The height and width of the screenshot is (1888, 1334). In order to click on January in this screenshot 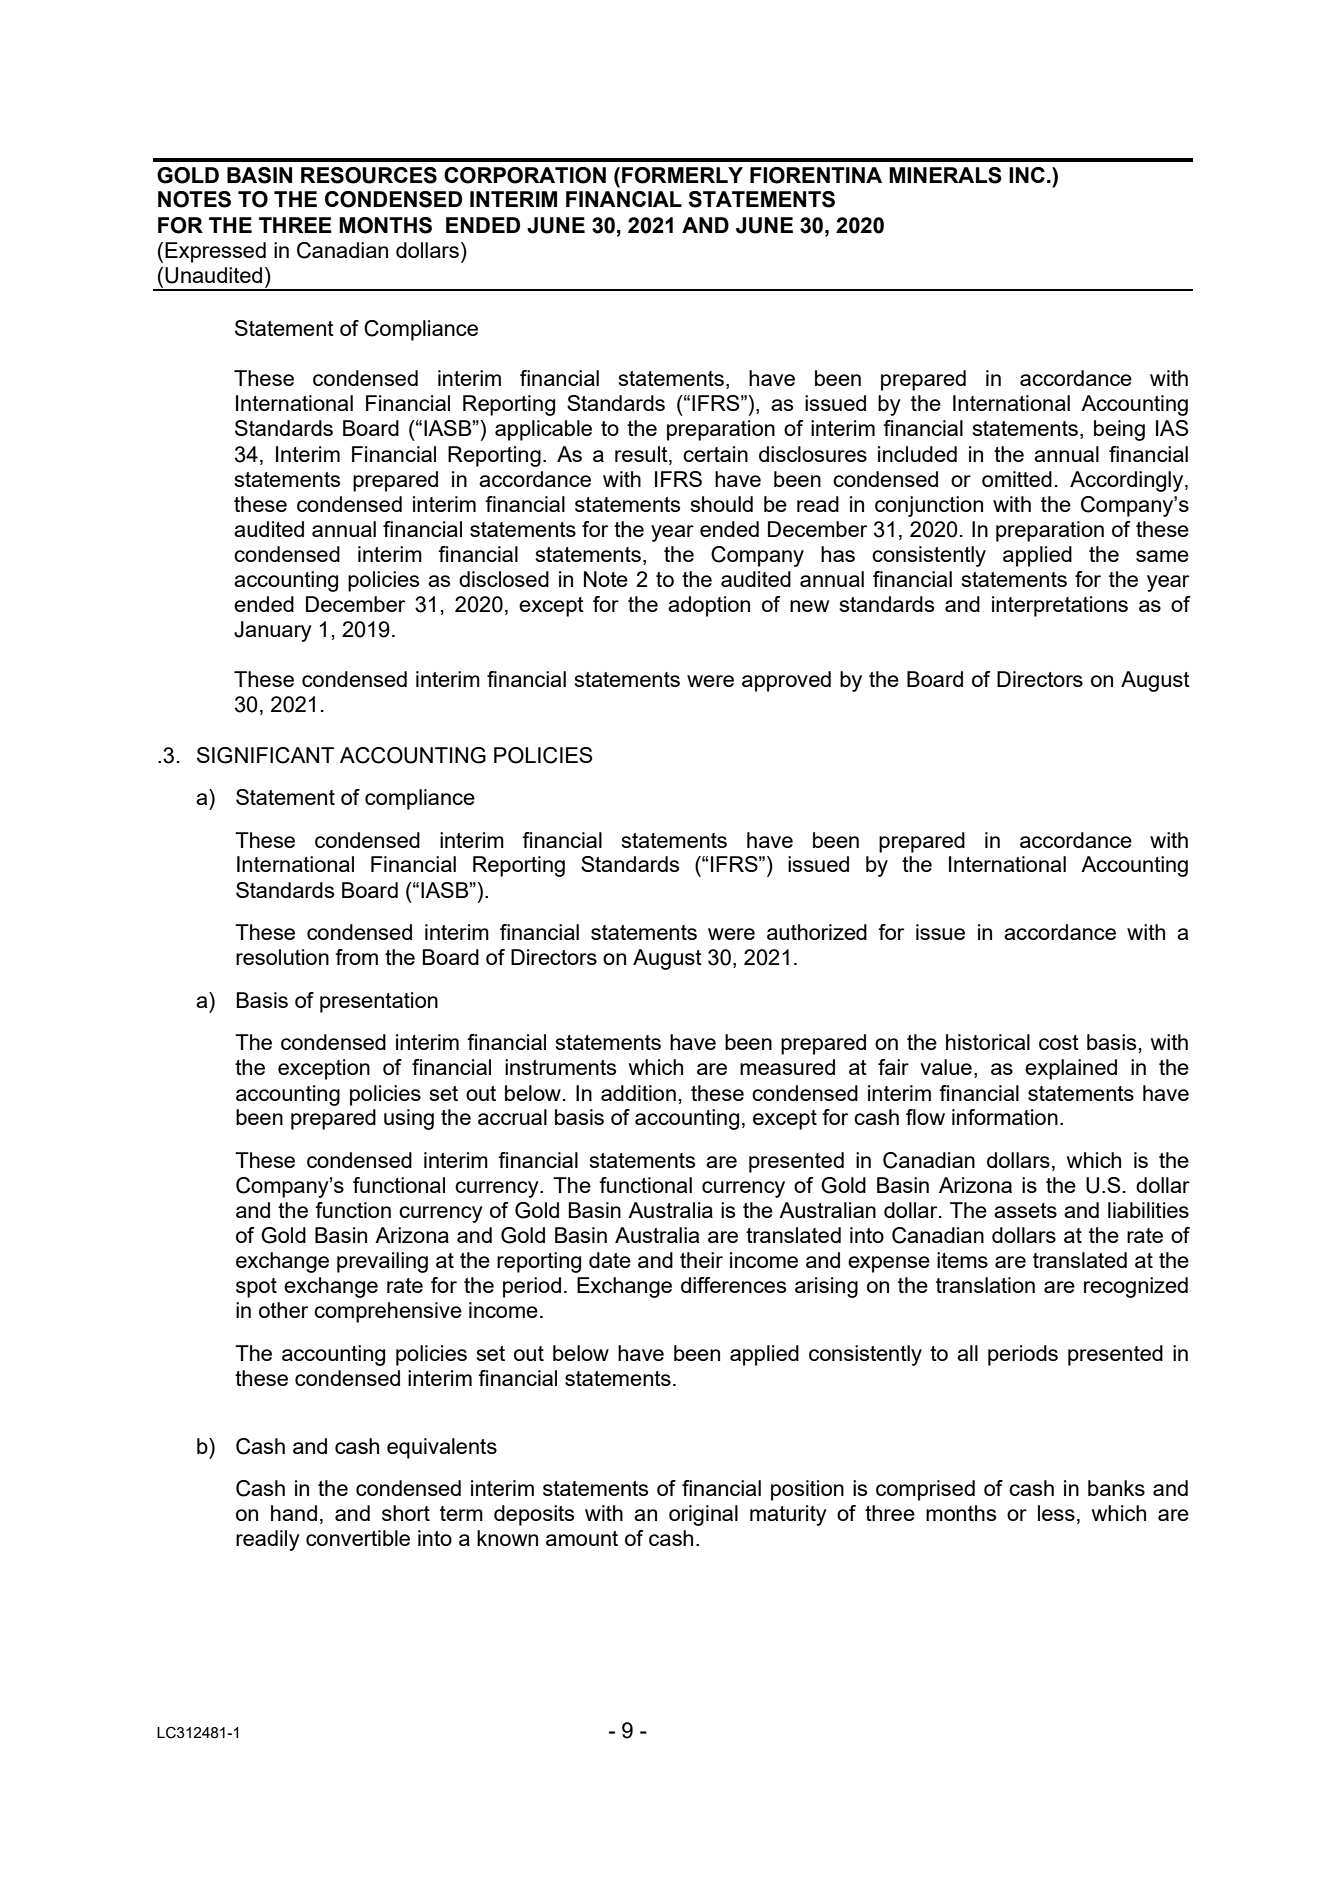, I will do `click(273, 631)`.
